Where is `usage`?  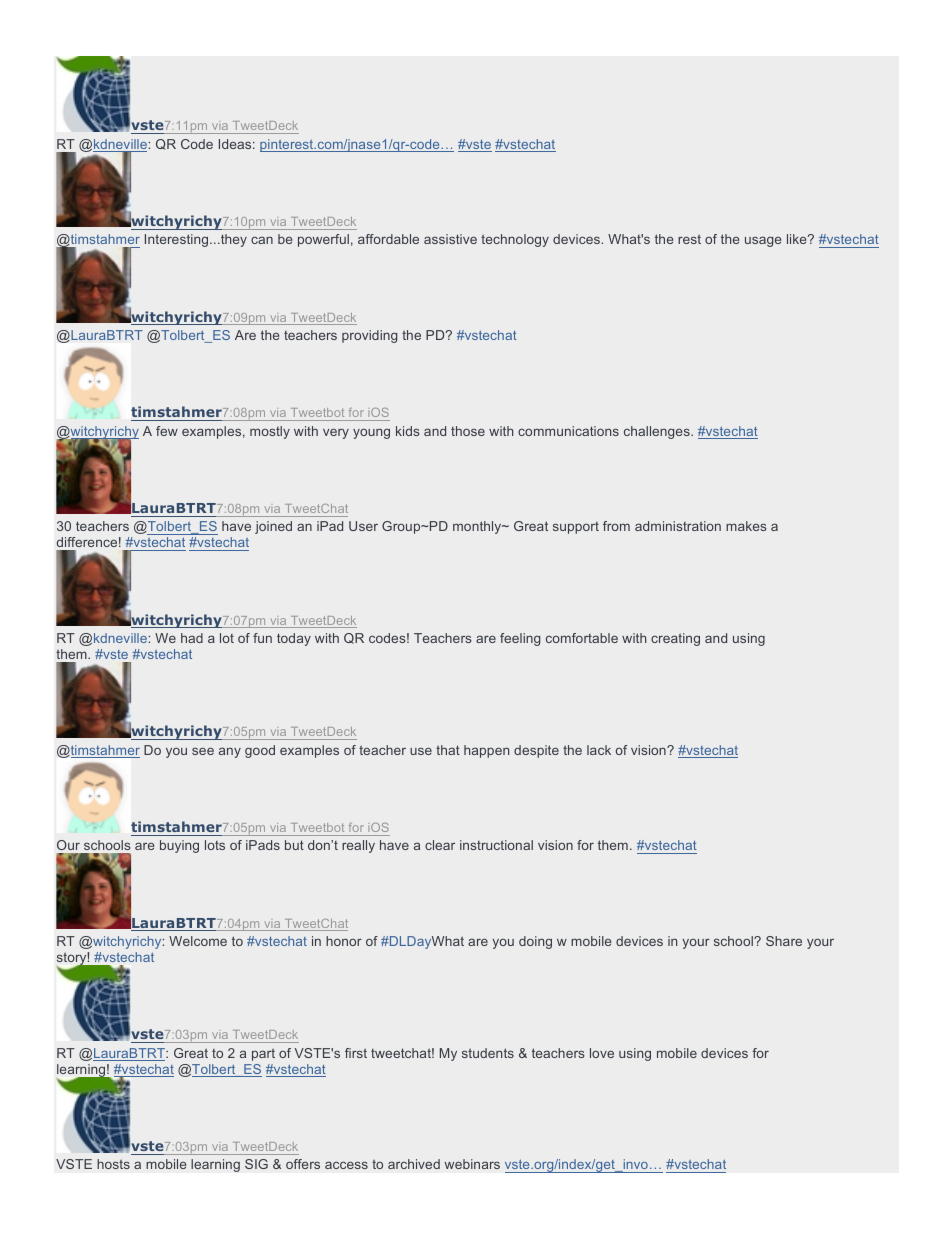
usage is located at coordinates (763, 241).
